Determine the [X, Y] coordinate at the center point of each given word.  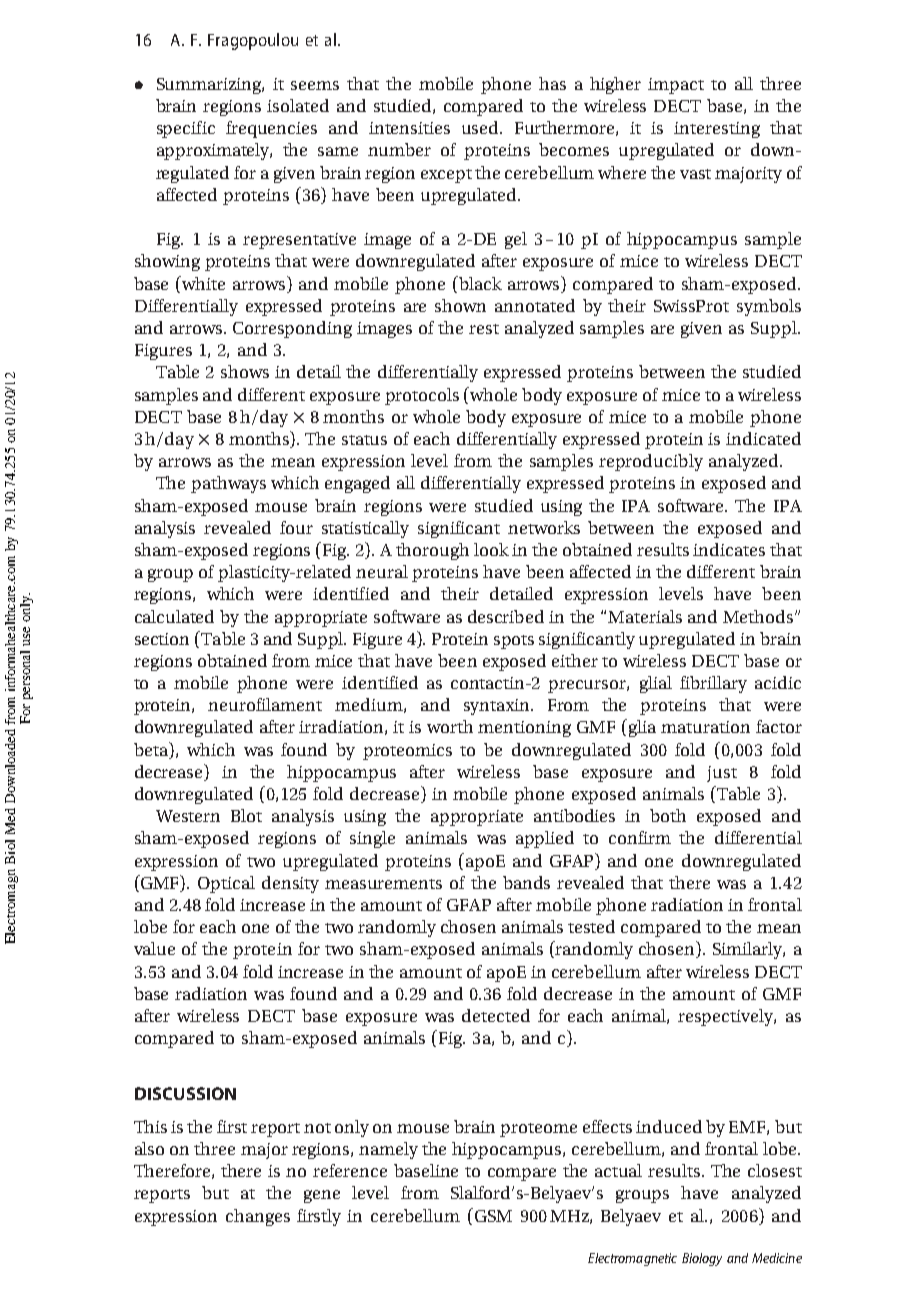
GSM [492, 1215]
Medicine [777, 1258]
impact [676, 86]
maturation [705, 727]
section [162, 639]
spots [514, 642]
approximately [214, 151]
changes [258, 1217]
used [481, 127]
